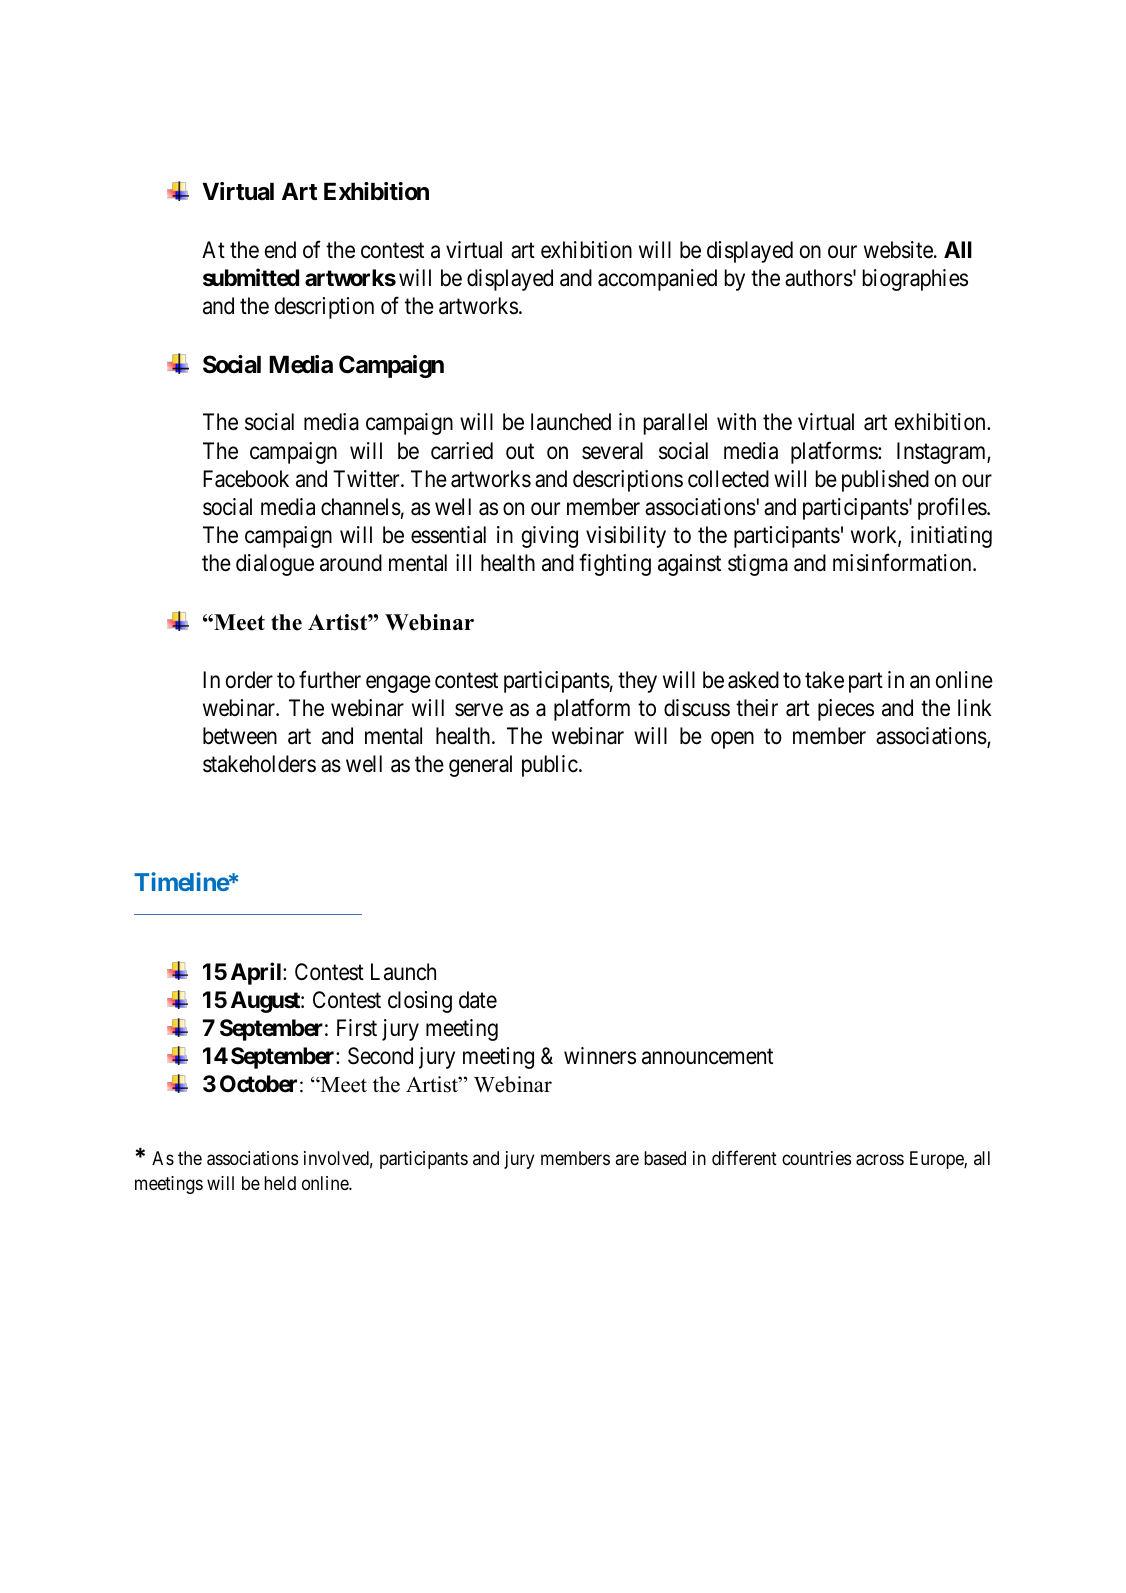  What do you see at coordinates (657, 280) in the screenshot?
I see `accompanied` at bounding box center [657, 280].
